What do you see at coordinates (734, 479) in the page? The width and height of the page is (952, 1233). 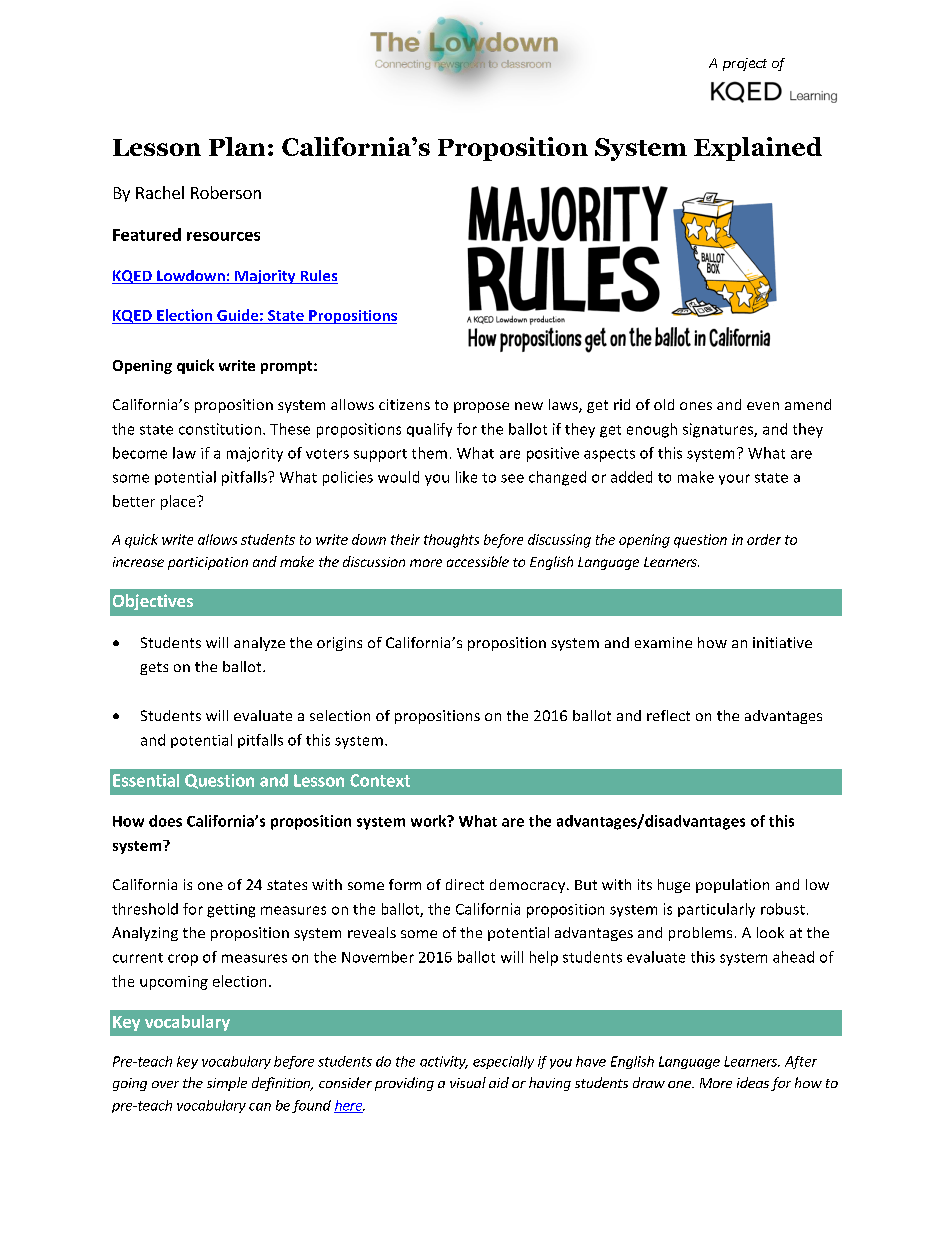 I see `your` at bounding box center [734, 479].
